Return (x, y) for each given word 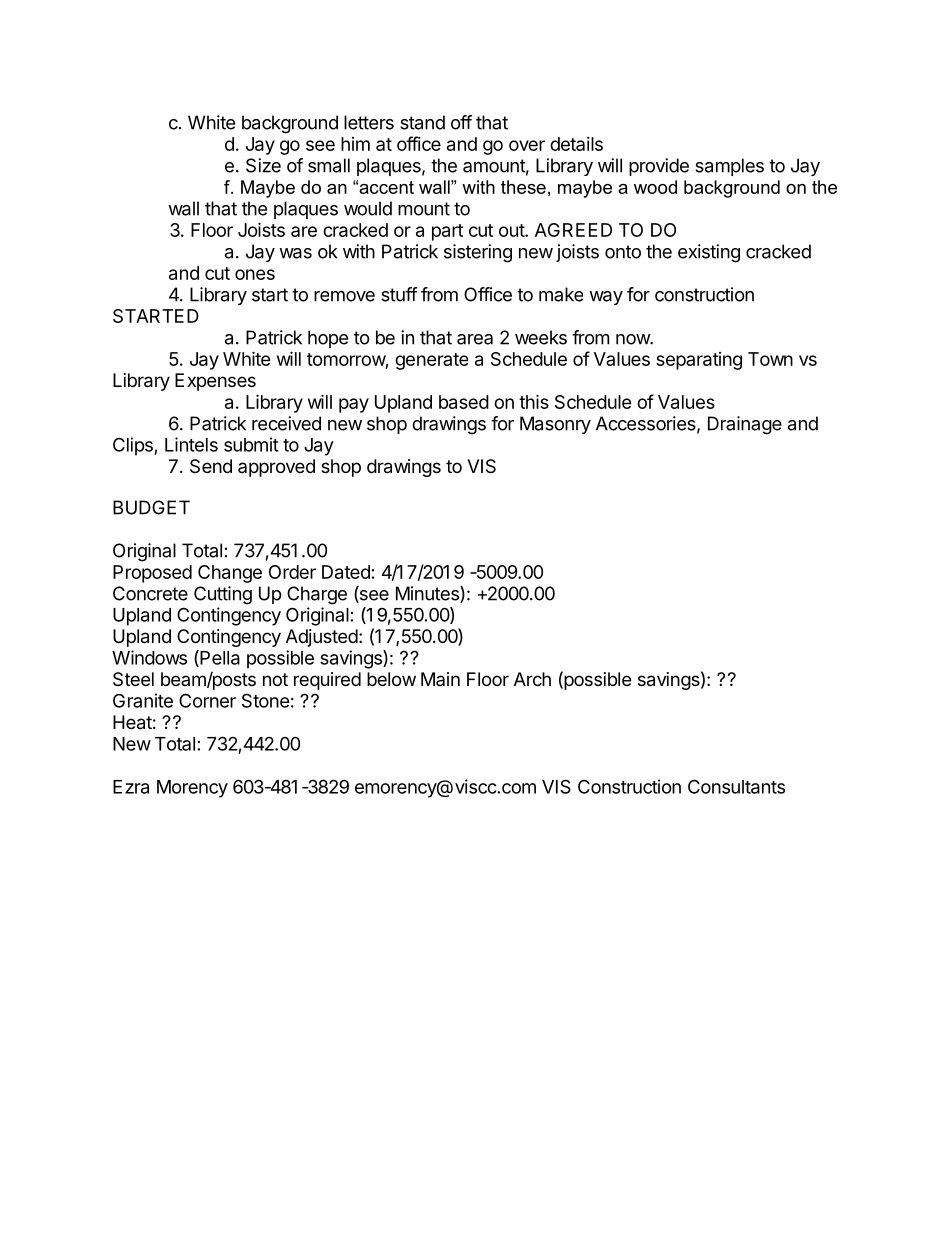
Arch (532, 679)
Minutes (428, 594)
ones (255, 274)
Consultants (736, 786)
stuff (399, 294)
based (464, 402)
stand (422, 122)
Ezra (131, 787)
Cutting (223, 595)
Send (211, 466)
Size (263, 165)
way (606, 298)
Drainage (745, 425)
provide (659, 167)
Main (440, 679)
